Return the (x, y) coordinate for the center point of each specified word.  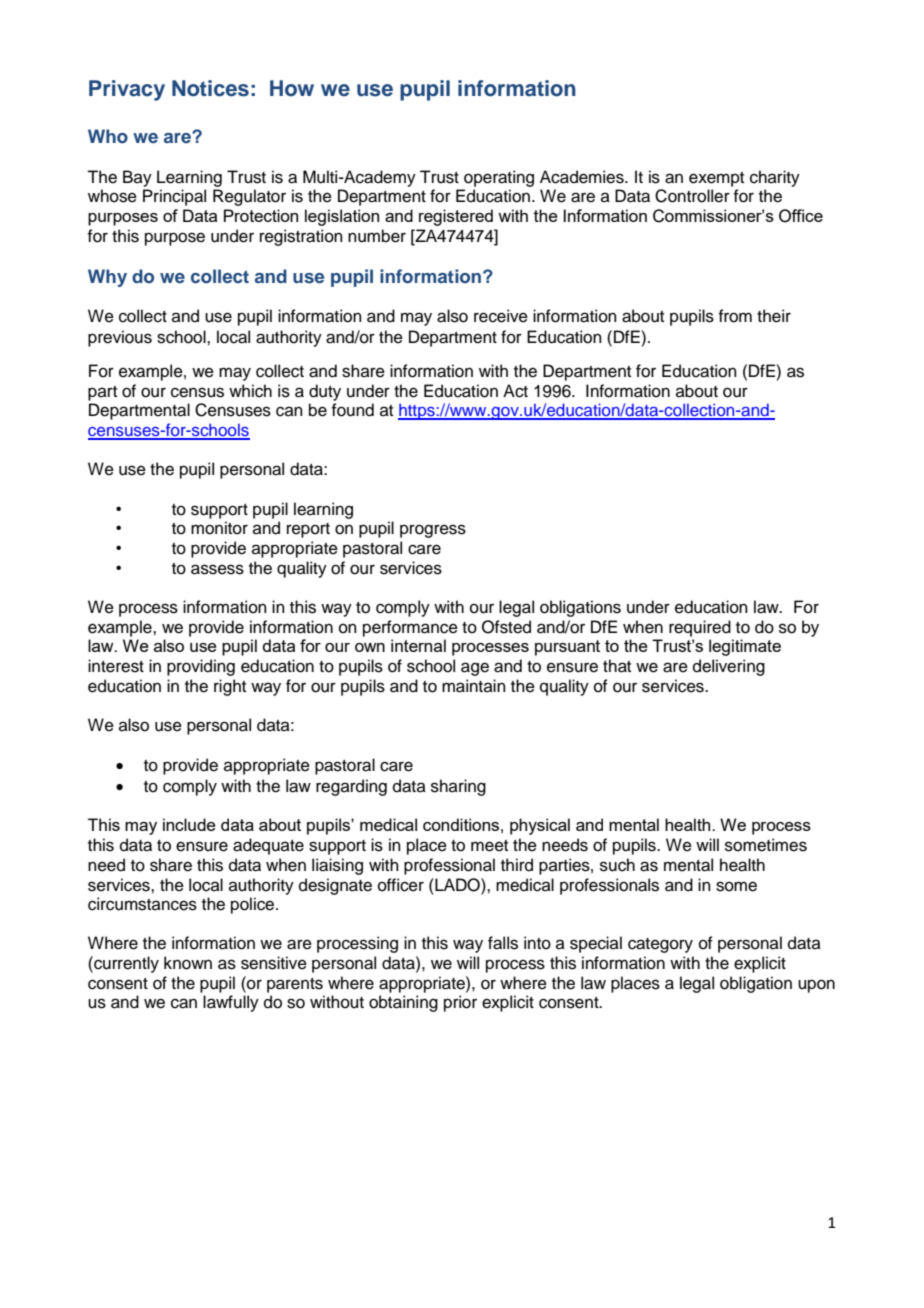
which (250, 391)
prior (460, 1003)
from (735, 316)
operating (499, 178)
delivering (729, 667)
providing (201, 667)
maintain (474, 686)
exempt (716, 179)
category (660, 945)
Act (515, 391)
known (188, 963)
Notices (210, 88)
